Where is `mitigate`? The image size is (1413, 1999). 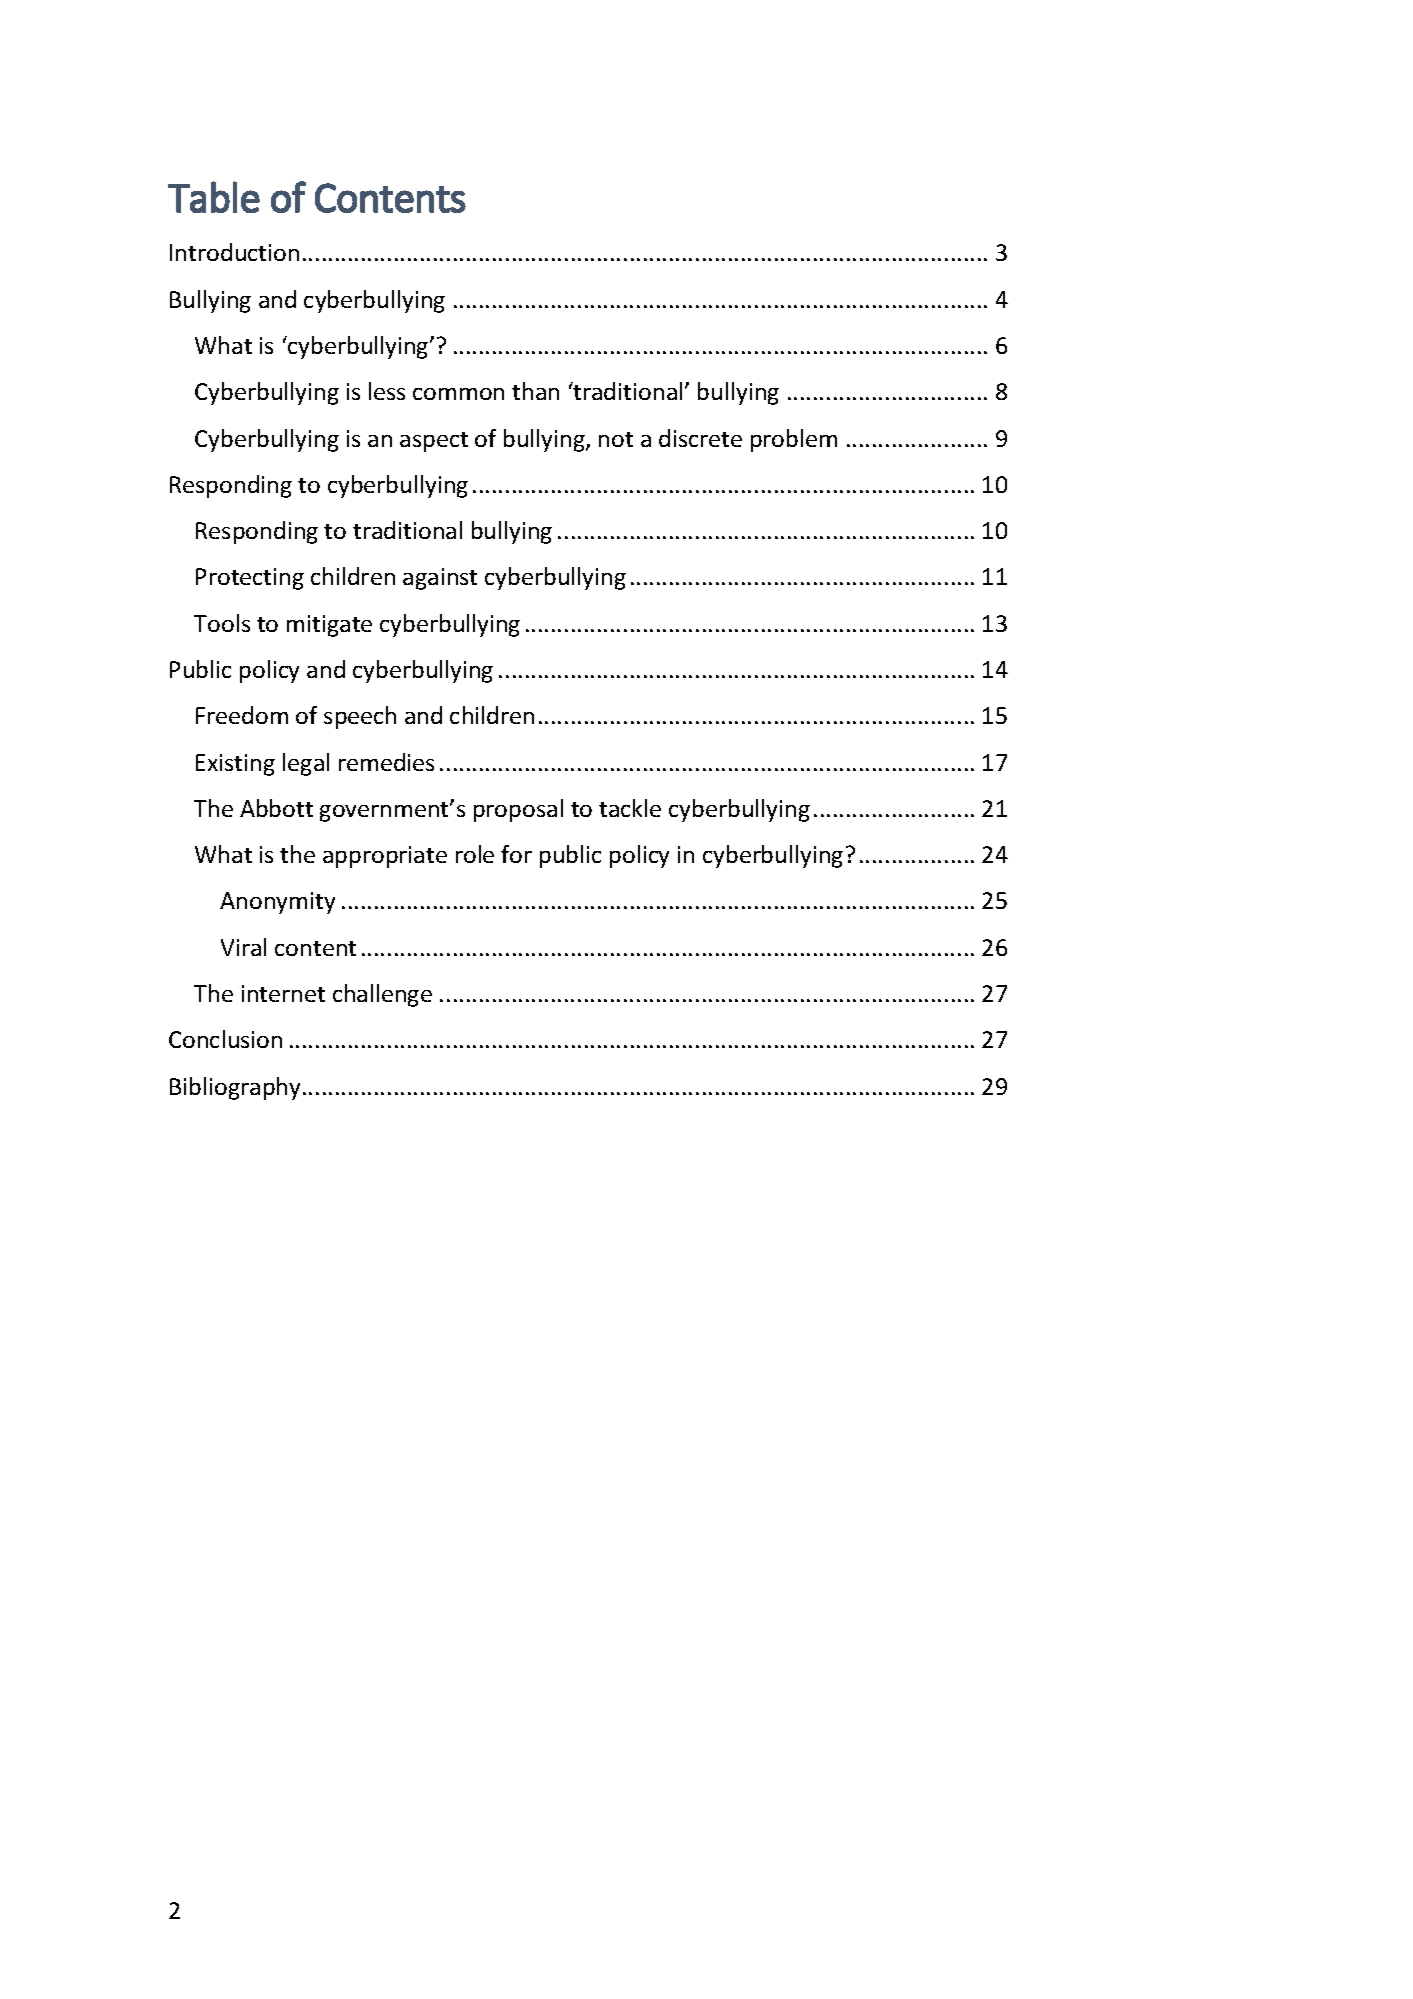
mitigate is located at coordinates (329, 626).
